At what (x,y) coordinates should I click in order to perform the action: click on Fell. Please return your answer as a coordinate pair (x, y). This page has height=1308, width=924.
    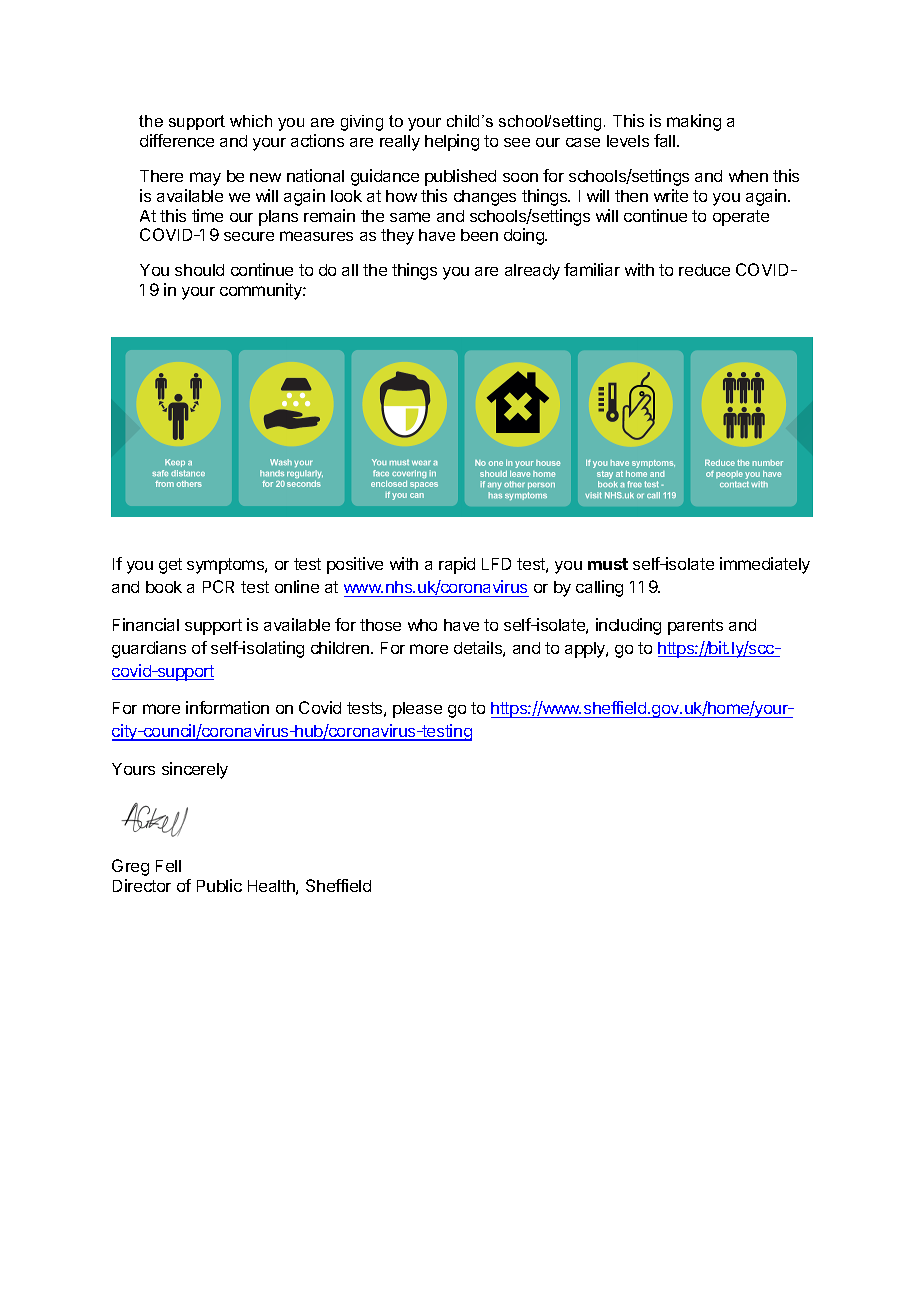
    Looking at the image, I should click on (168, 866).
